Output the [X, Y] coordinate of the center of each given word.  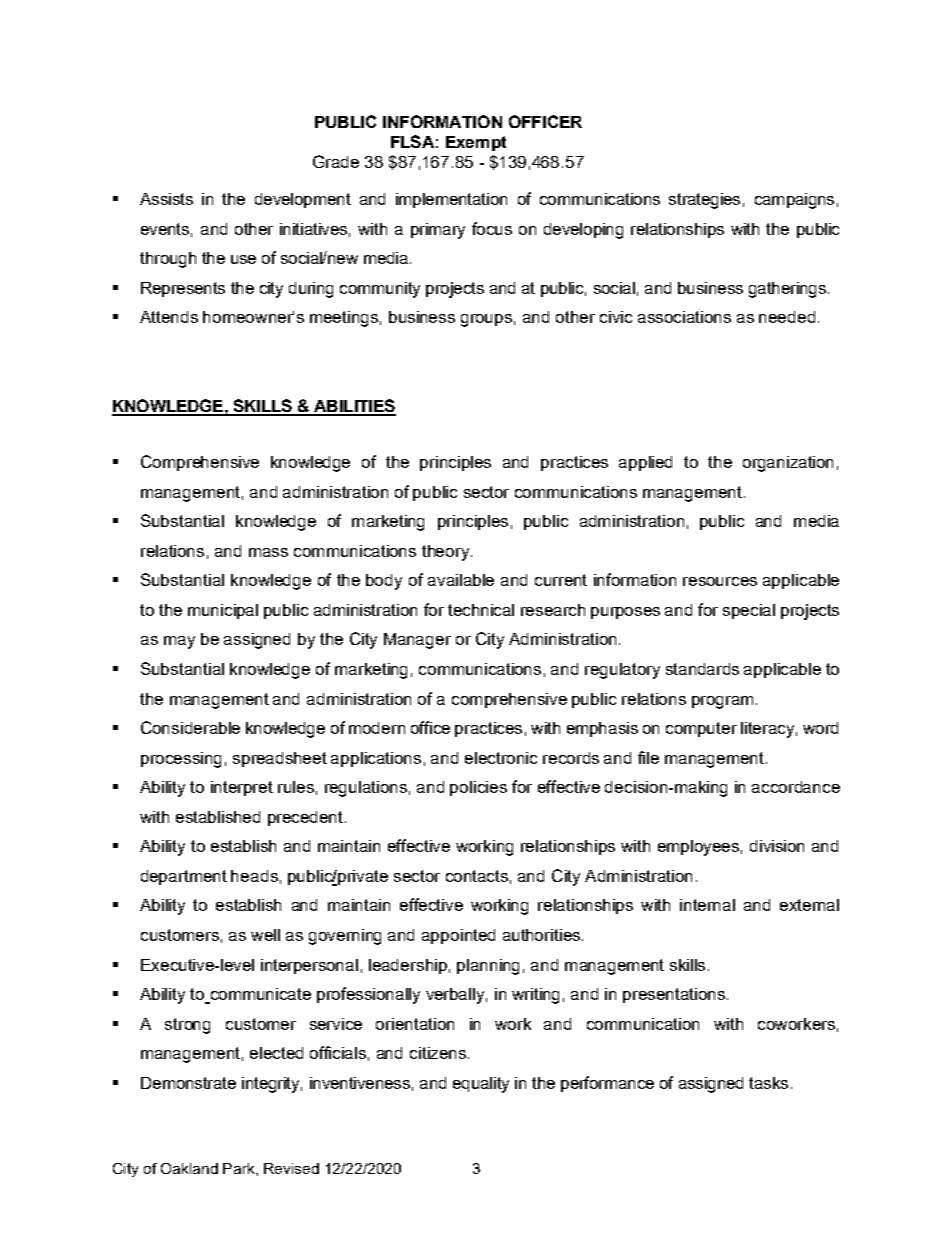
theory [447, 553]
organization [788, 464]
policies [478, 788]
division [777, 846]
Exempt [476, 143]
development [303, 200]
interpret [242, 788]
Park [240, 1168]
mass [268, 552]
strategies [704, 201]
